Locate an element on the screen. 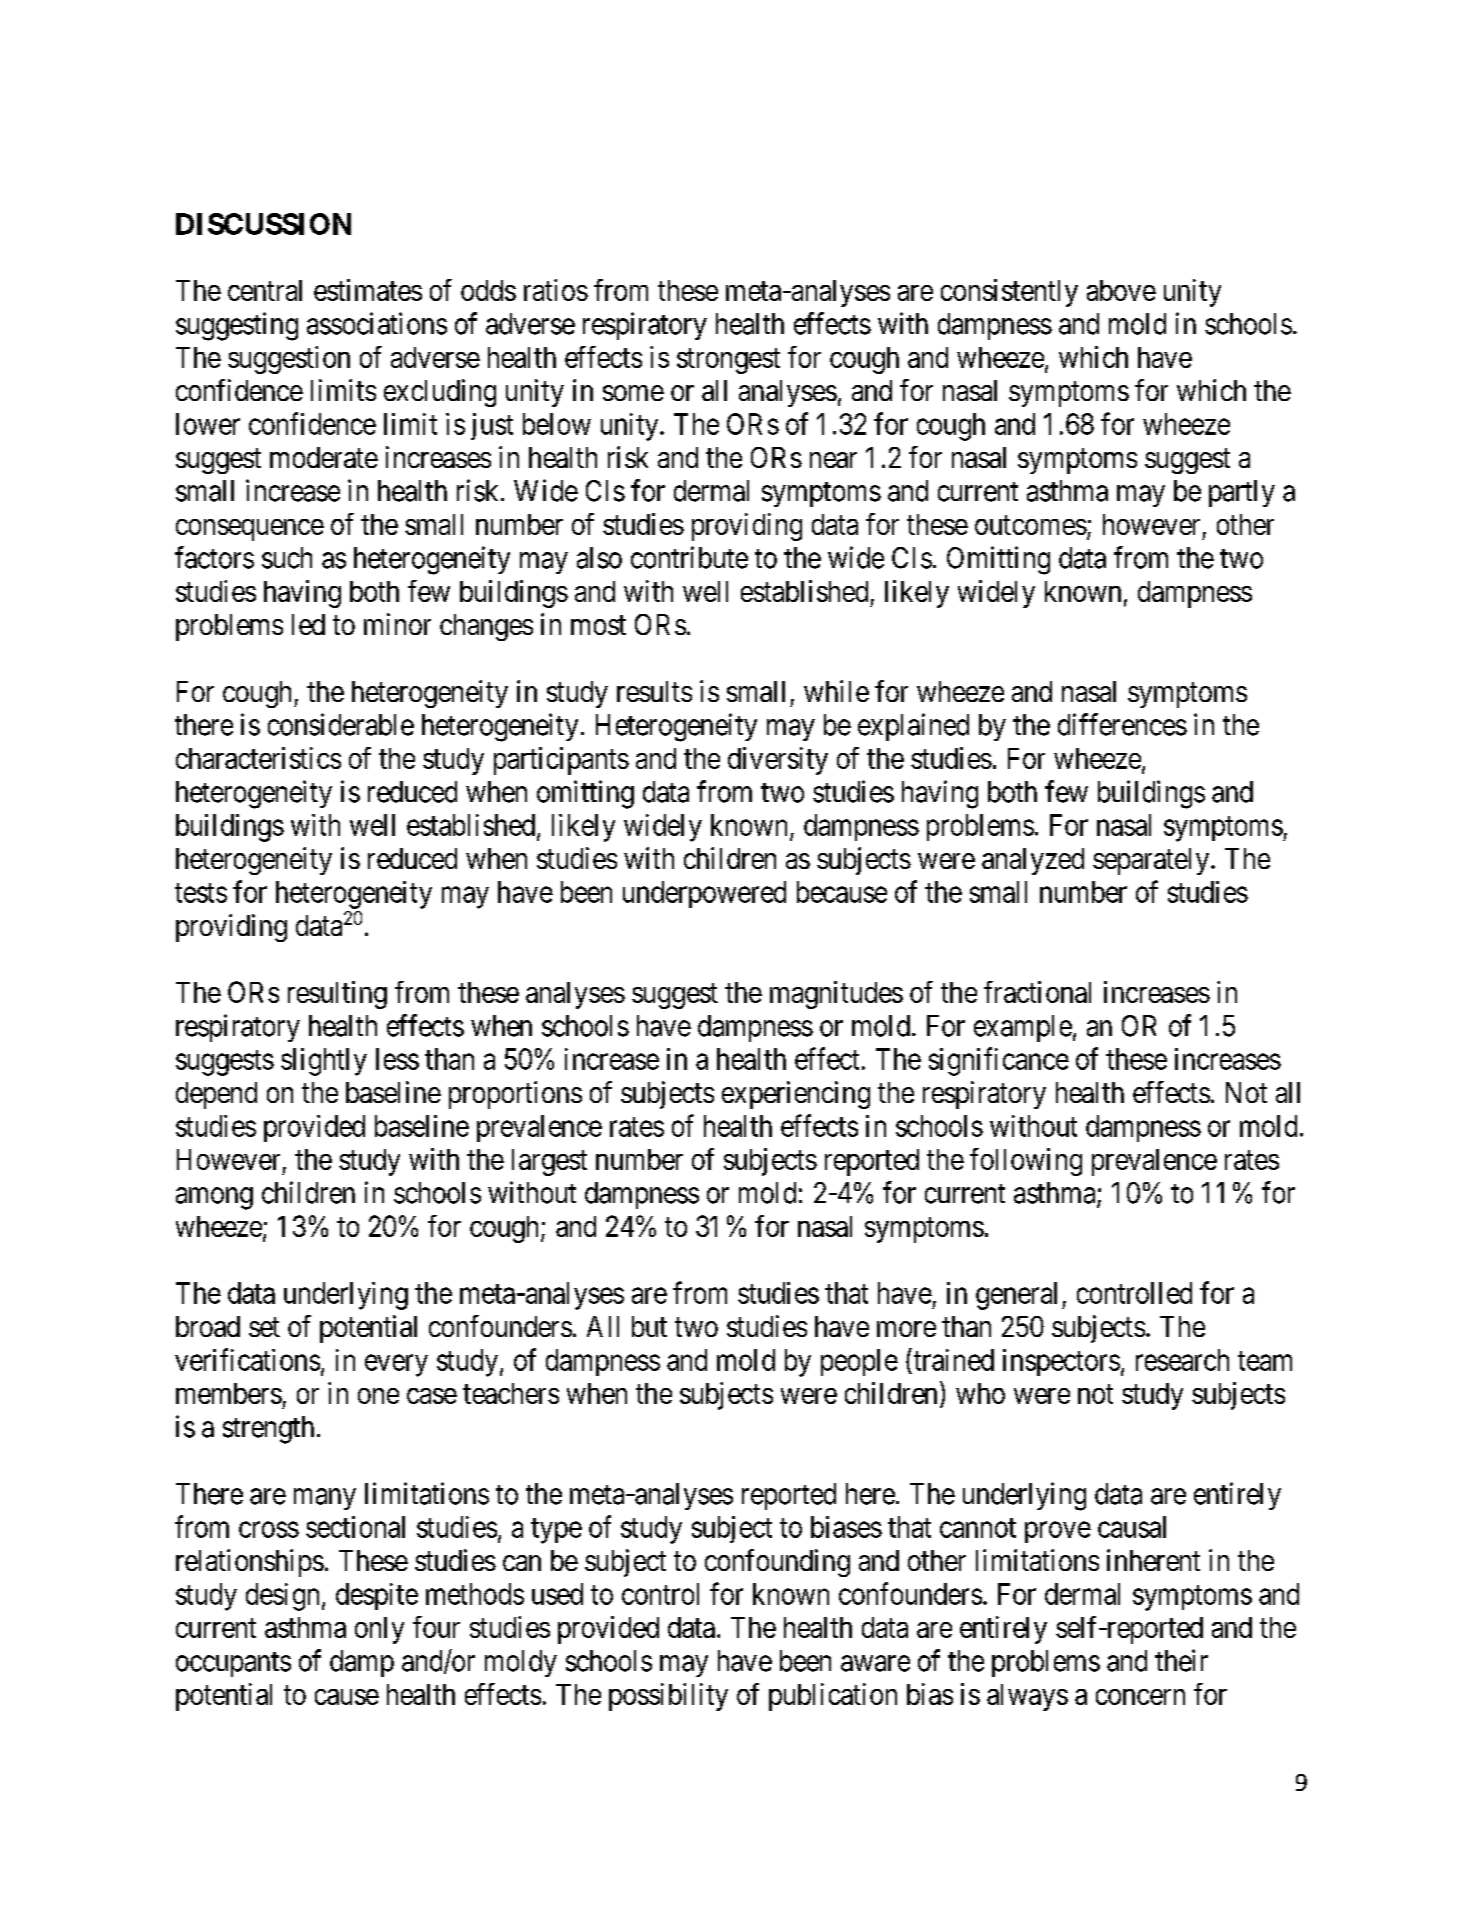  above is located at coordinates (1121, 290).
